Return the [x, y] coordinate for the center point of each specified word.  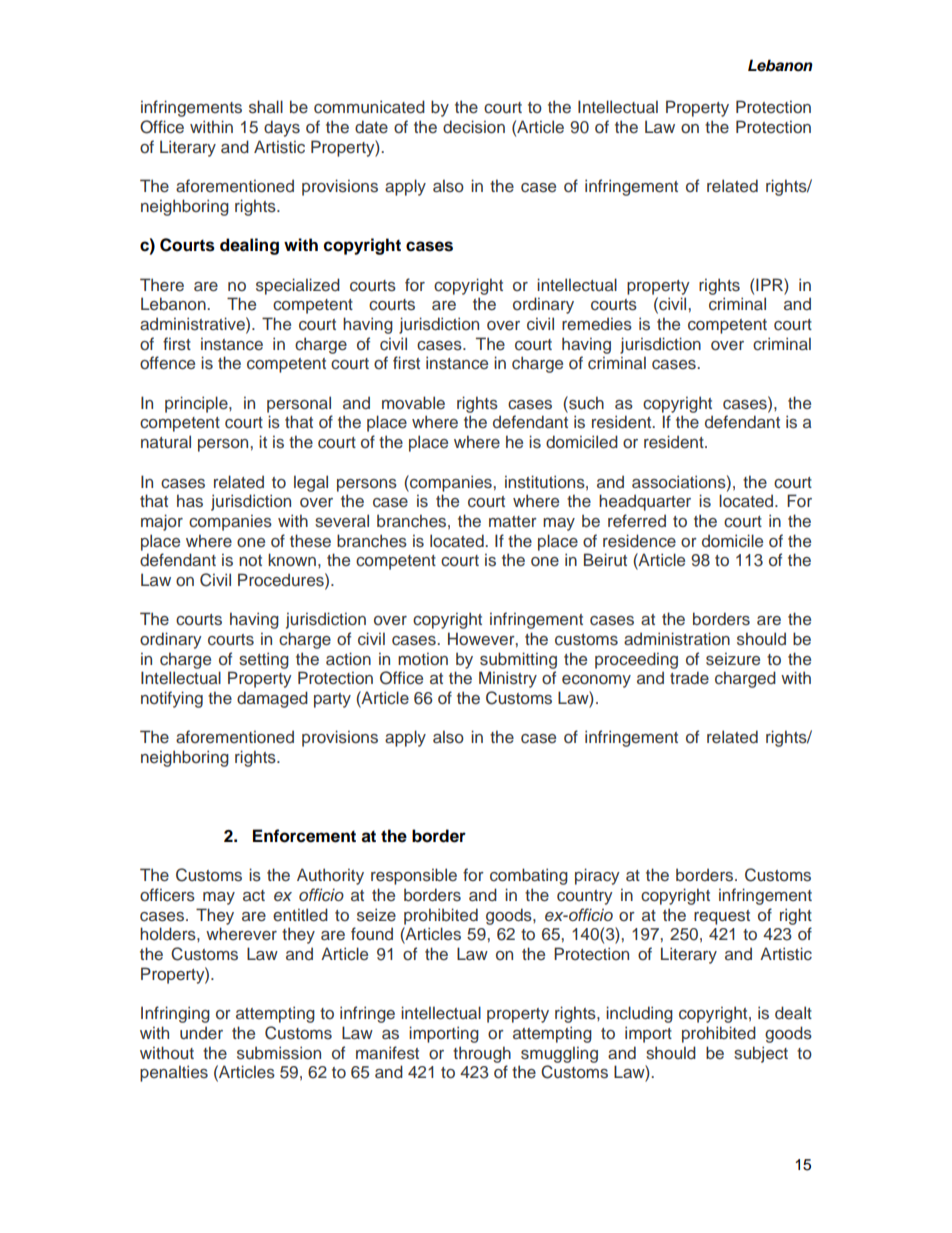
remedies [597, 324]
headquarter [645, 502]
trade [689, 678]
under [201, 1033]
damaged [272, 699]
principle [197, 404]
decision [474, 127]
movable [413, 403]
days [282, 128]
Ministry [508, 679]
